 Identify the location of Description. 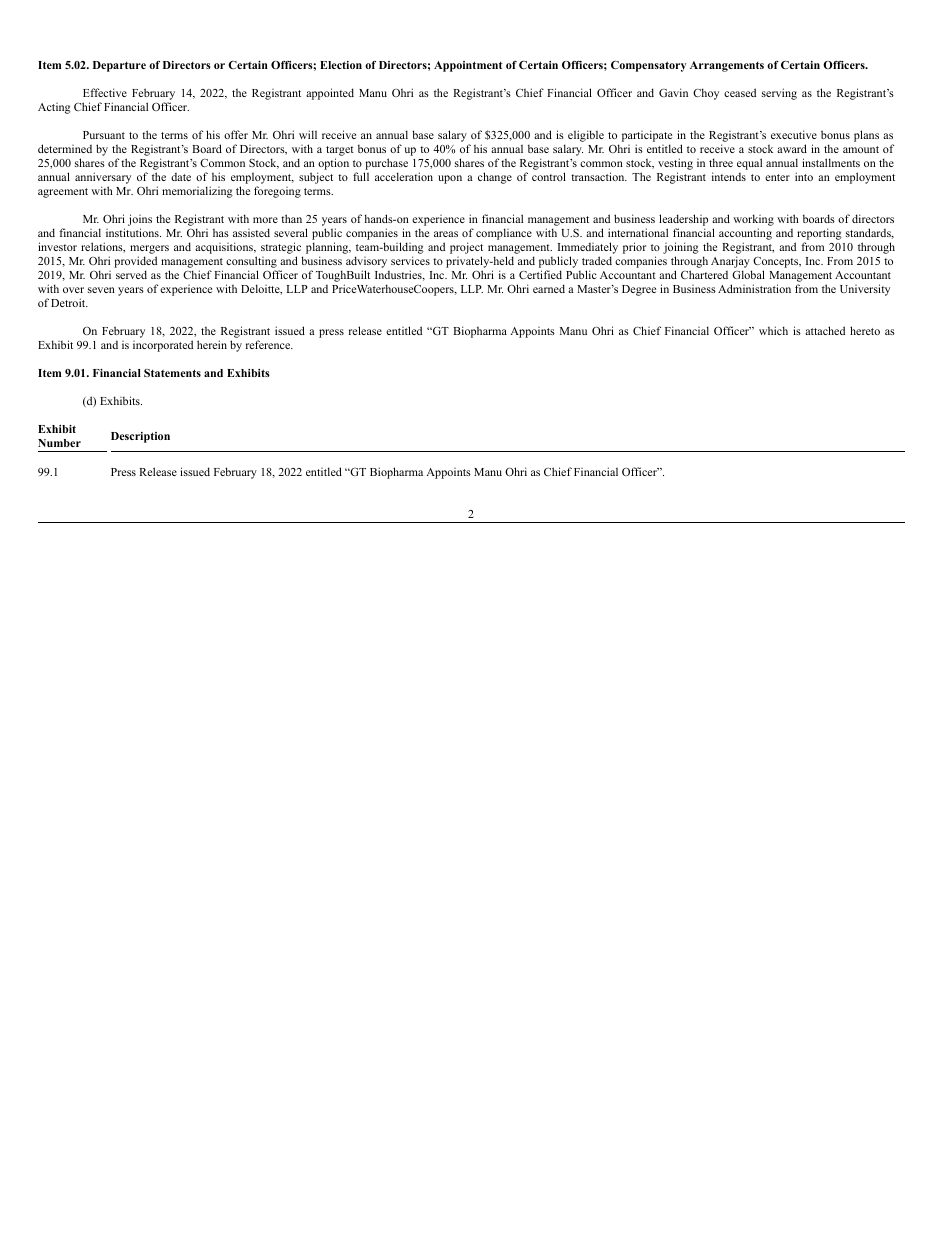
(140, 437).
